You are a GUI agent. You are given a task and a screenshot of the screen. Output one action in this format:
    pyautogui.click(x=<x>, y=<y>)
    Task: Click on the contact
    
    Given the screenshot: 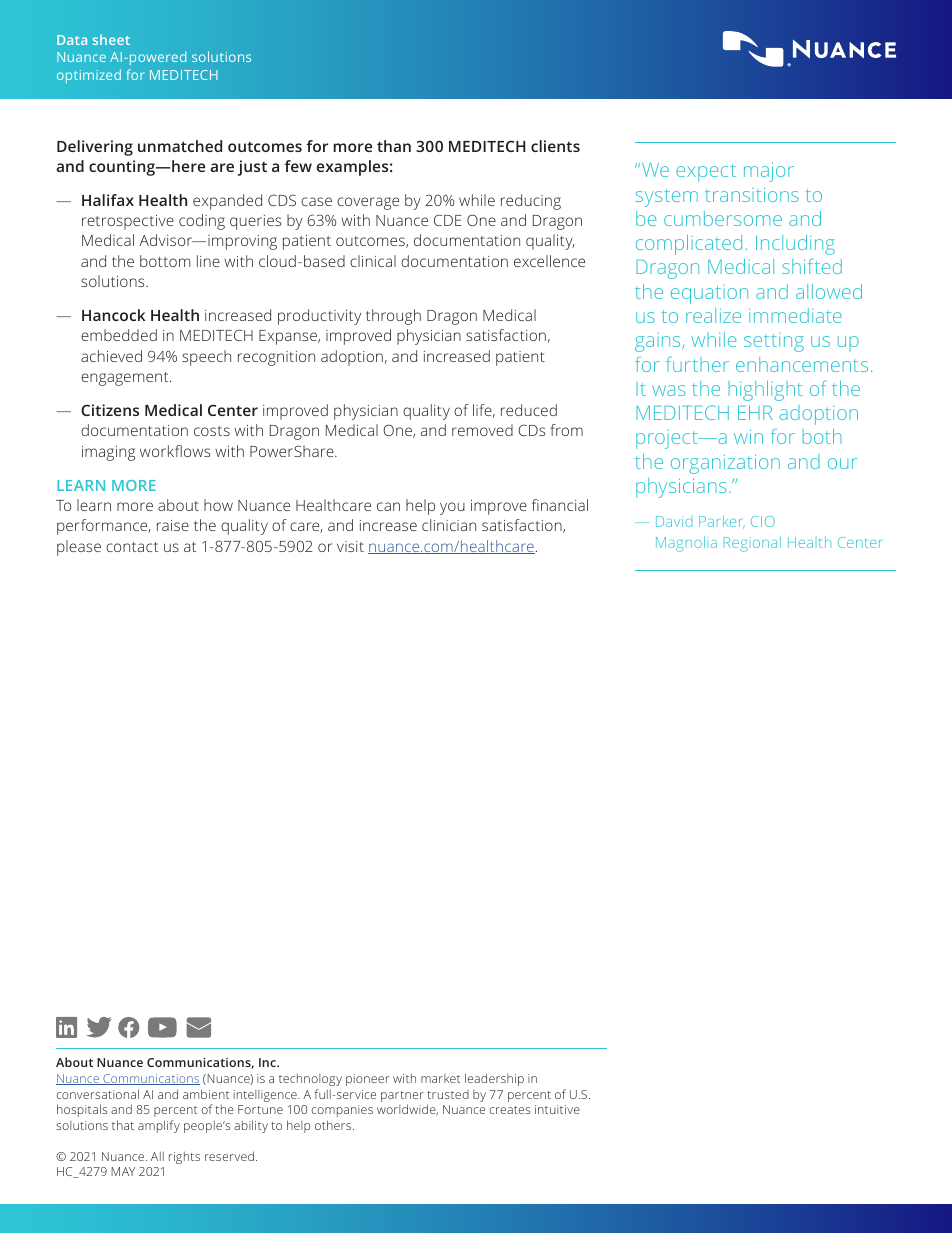 What is the action you would take?
    pyautogui.click(x=132, y=547)
